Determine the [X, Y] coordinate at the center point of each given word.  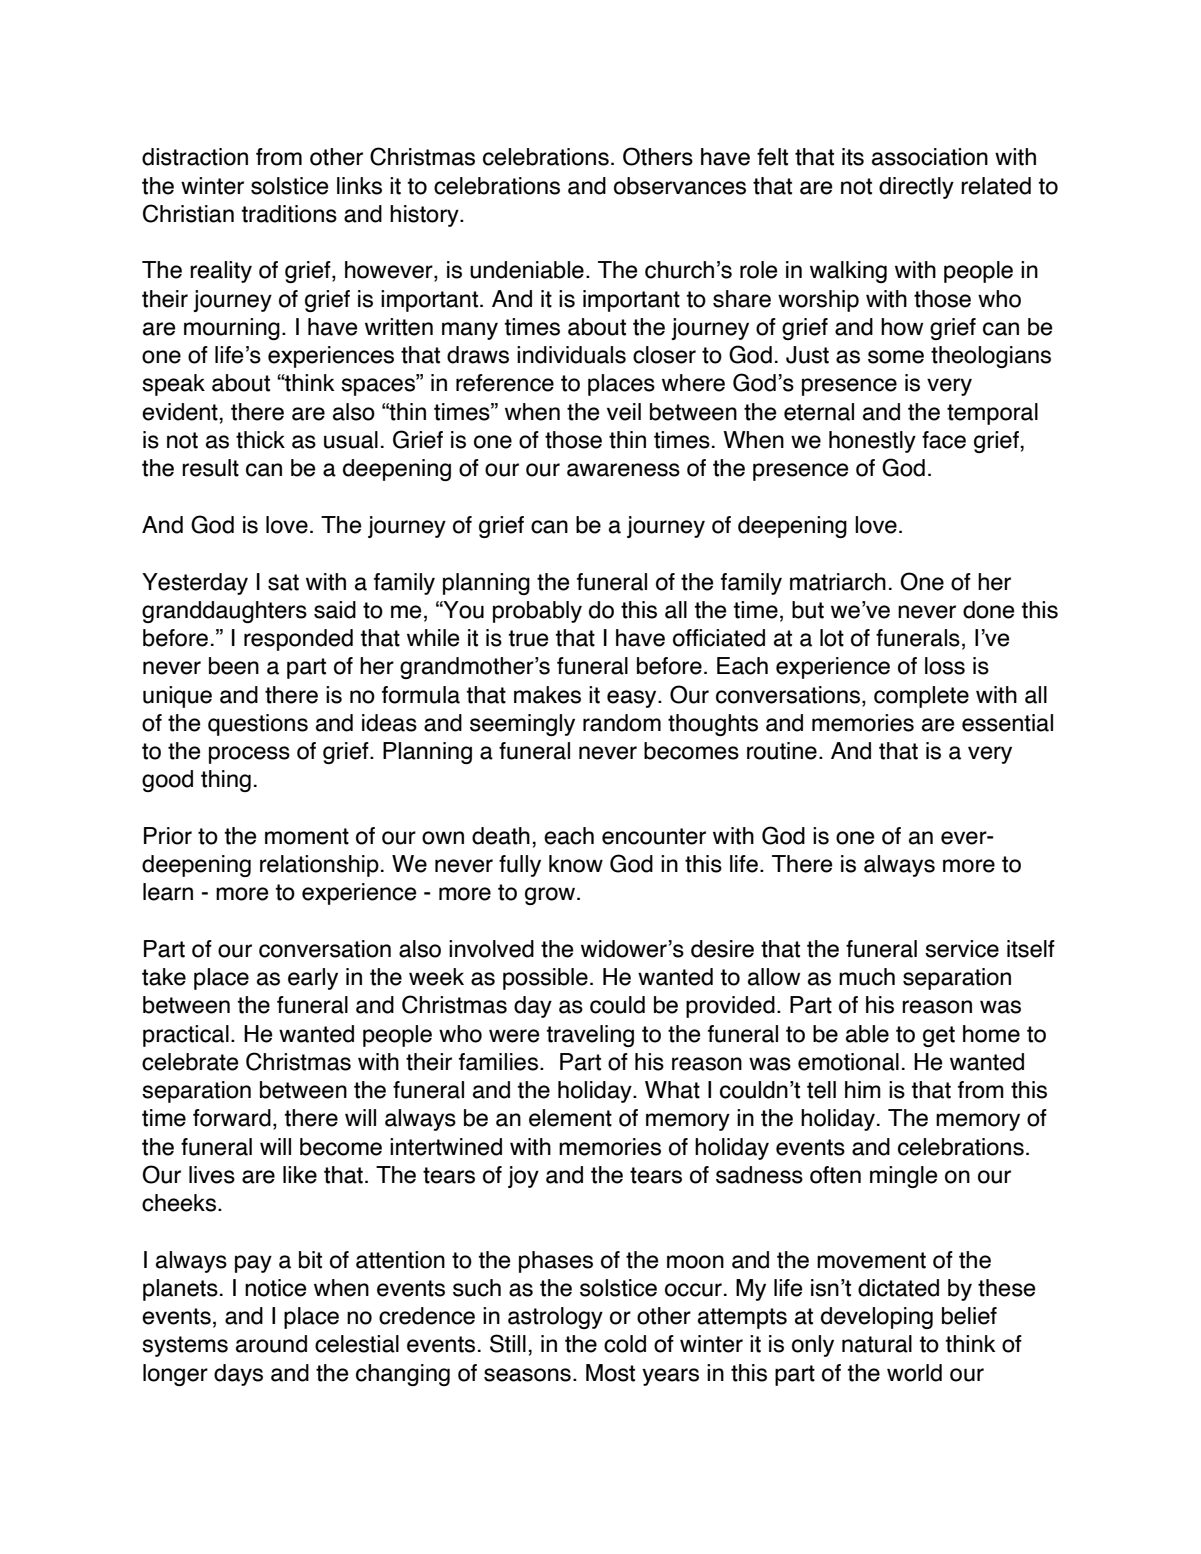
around [271, 1344]
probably [537, 612]
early [313, 979]
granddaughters [224, 612]
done [988, 610]
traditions [289, 214]
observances [680, 186]
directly [916, 188]
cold [625, 1344]
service [962, 949]
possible [545, 979]
